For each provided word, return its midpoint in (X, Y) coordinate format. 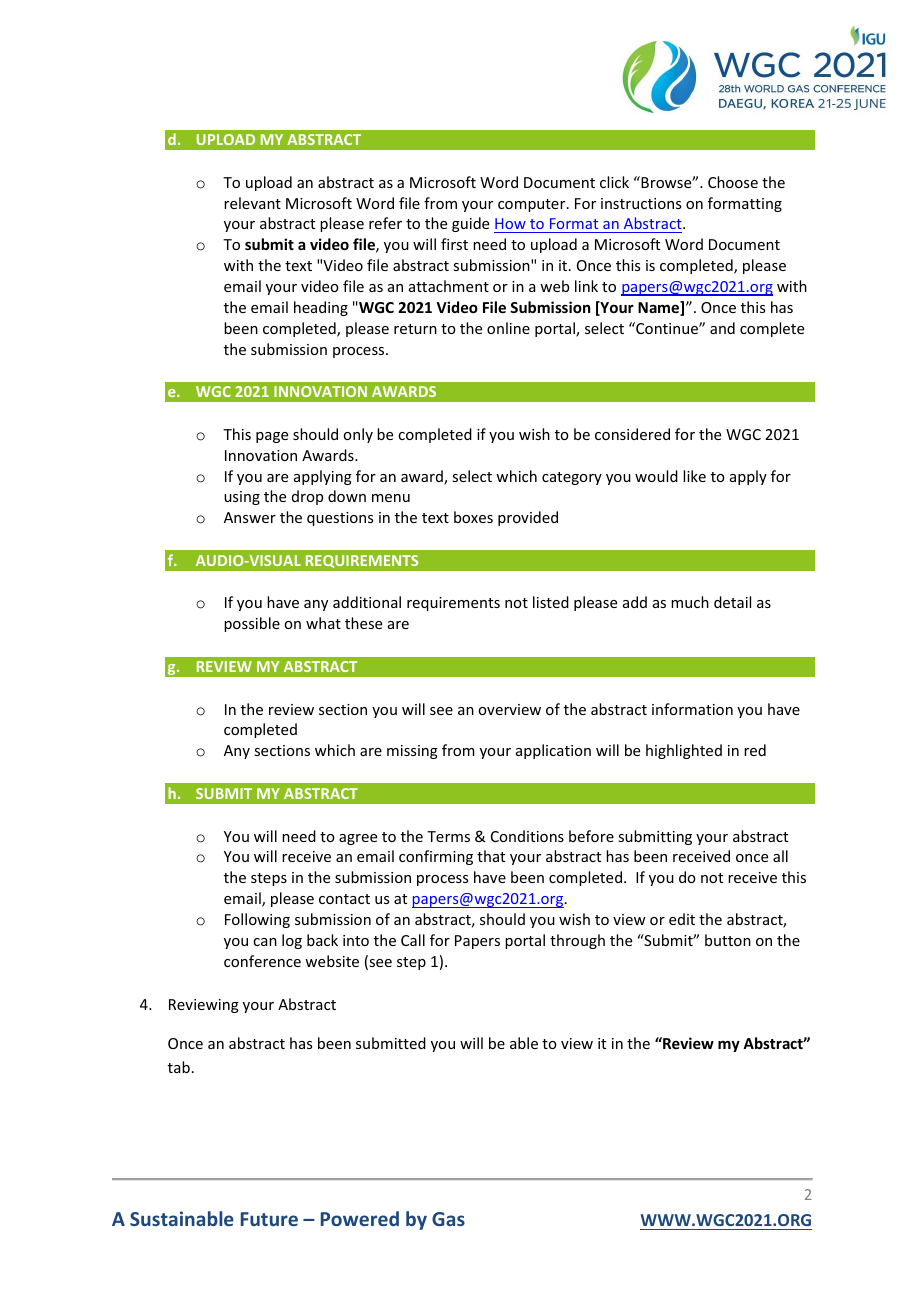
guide (470, 224)
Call (413, 940)
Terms (448, 836)
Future (269, 1219)
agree (358, 839)
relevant (252, 203)
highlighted (684, 751)
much (690, 602)
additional (367, 602)
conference (262, 961)
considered (632, 434)
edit (682, 919)
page (272, 437)
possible (252, 624)
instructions (641, 203)
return (415, 329)
